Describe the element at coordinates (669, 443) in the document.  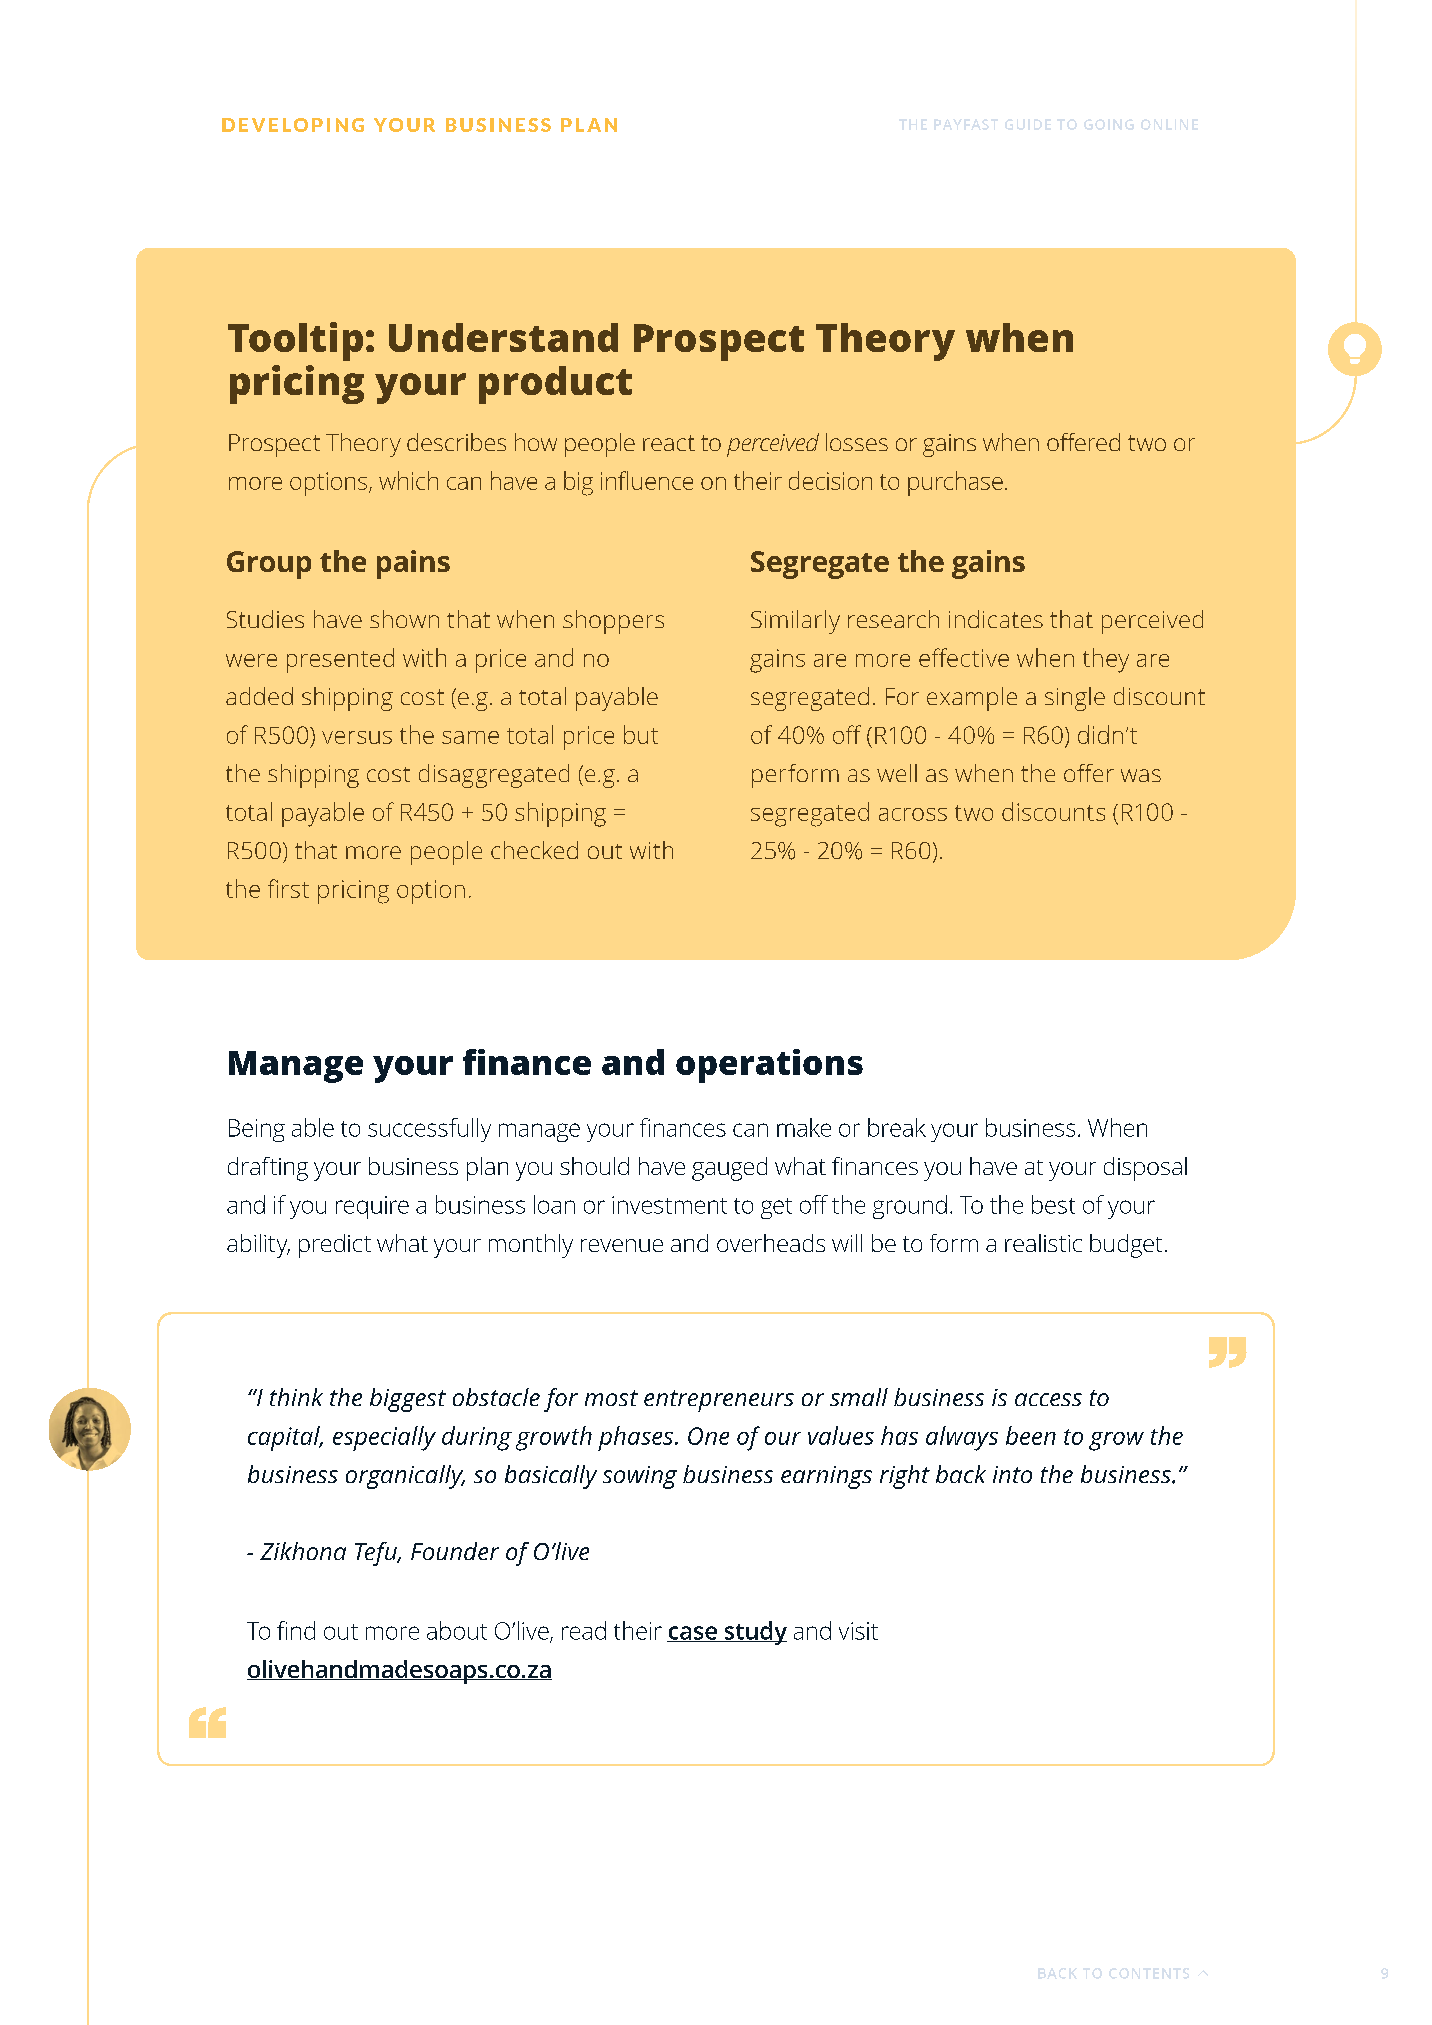
I see `react` at that location.
